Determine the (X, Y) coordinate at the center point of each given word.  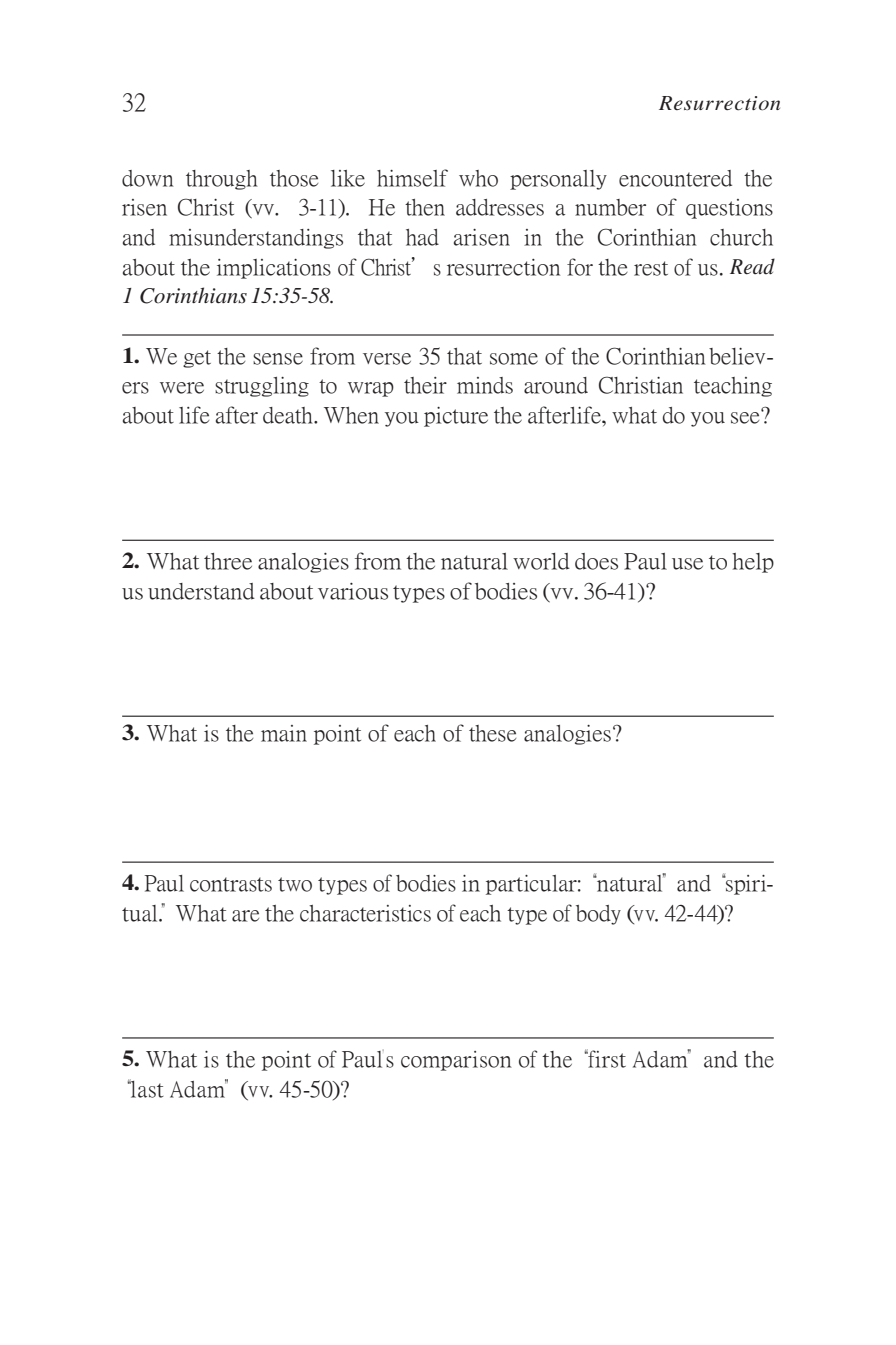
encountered (675, 178)
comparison (456, 1061)
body (598, 915)
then (425, 207)
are (245, 916)
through (222, 180)
